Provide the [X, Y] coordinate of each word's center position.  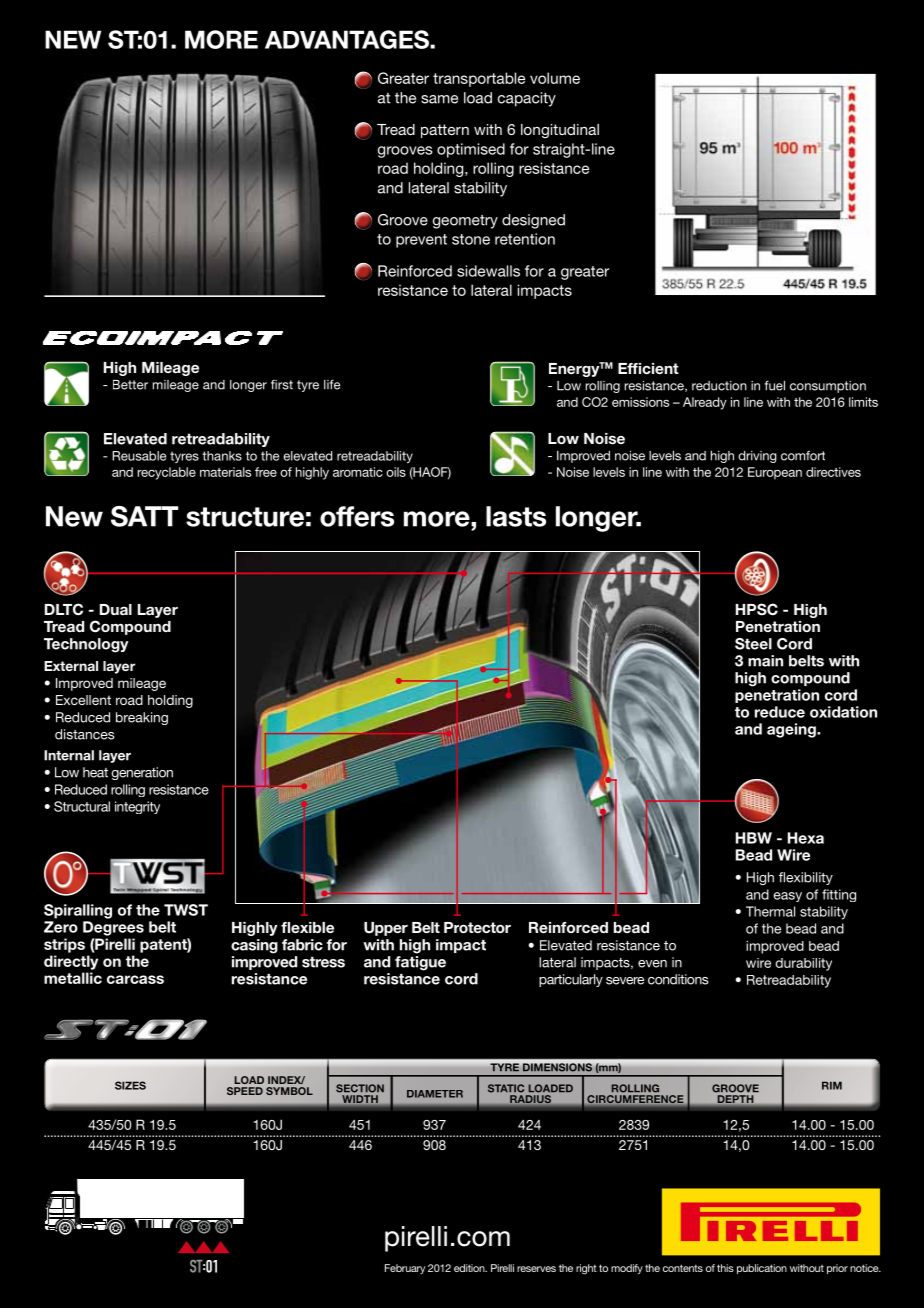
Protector [477, 927]
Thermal [770, 911]
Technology [86, 645]
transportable [479, 79]
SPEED [245, 1091]
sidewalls [488, 271]
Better [130, 385]
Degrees [113, 928]
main [765, 661]
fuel [774, 385]
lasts [516, 516]
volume [555, 78]
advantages [348, 39]
